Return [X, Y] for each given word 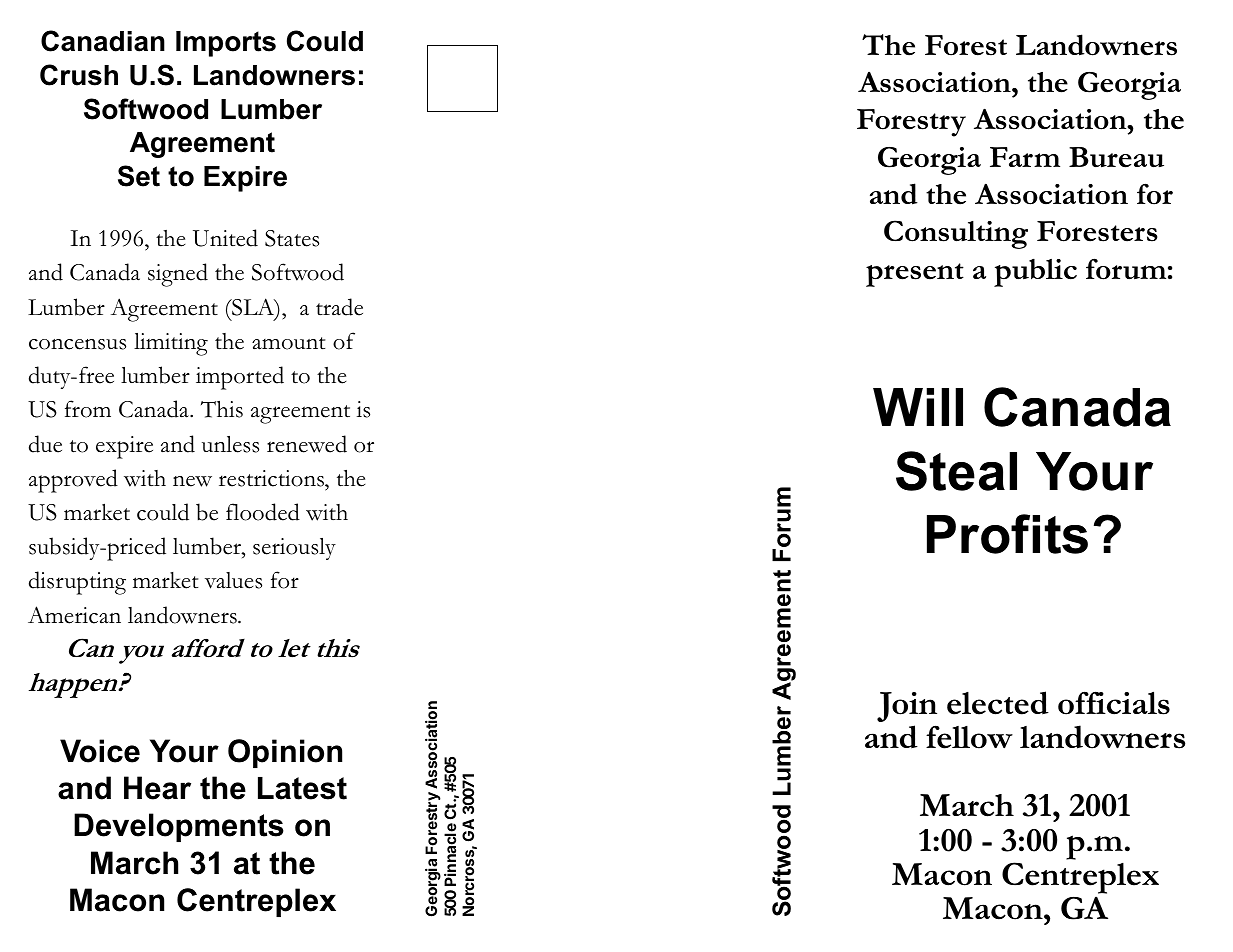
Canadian [103, 41]
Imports [226, 44]
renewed [307, 444]
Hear [157, 788]
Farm [1025, 157]
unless [230, 444]
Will [918, 407]
